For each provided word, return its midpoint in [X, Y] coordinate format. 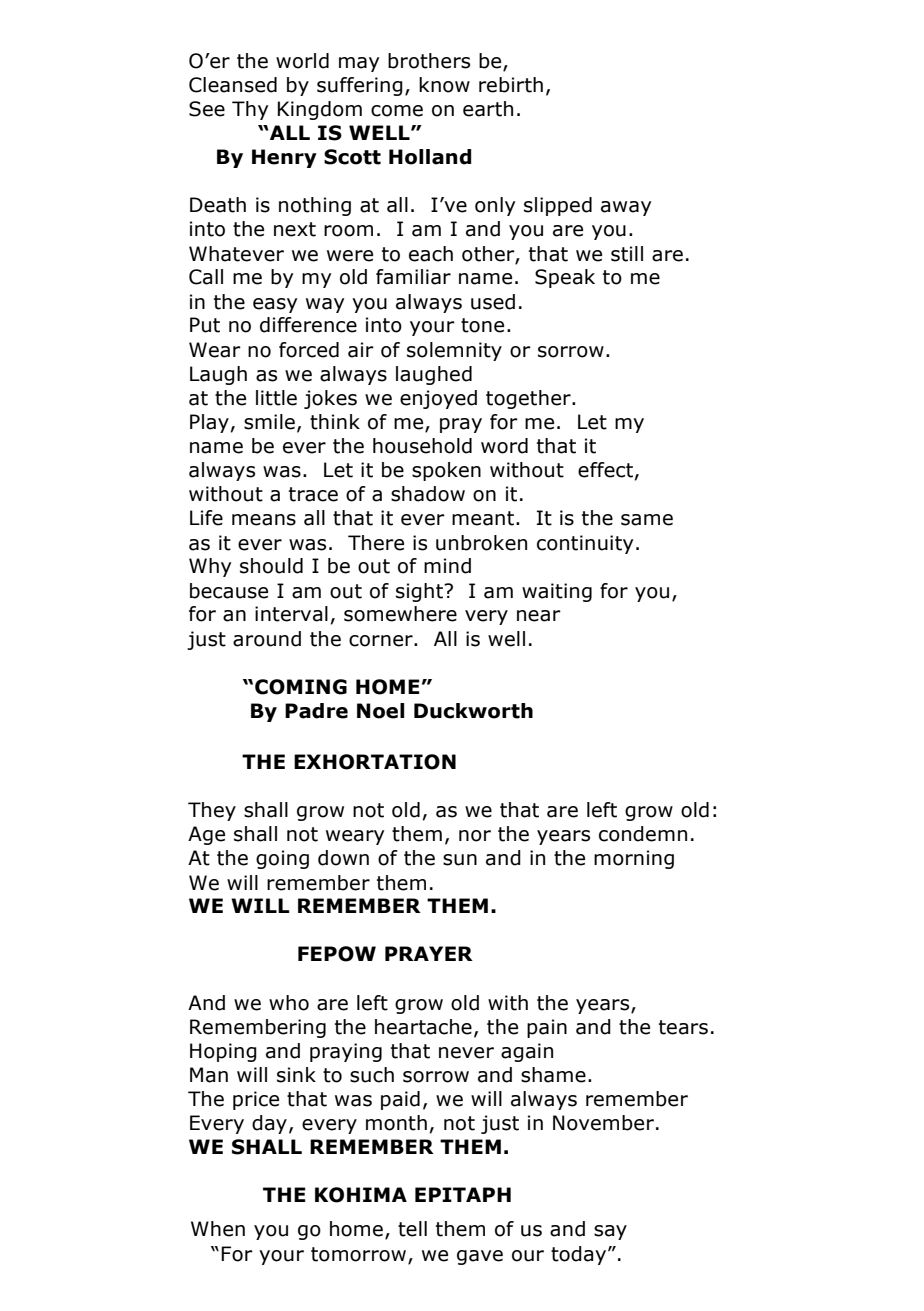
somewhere [400, 614]
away [626, 208]
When [218, 1229]
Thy [250, 110]
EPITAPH [463, 1194]
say [610, 1232]
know [444, 85]
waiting [557, 592]
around [267, 639]
